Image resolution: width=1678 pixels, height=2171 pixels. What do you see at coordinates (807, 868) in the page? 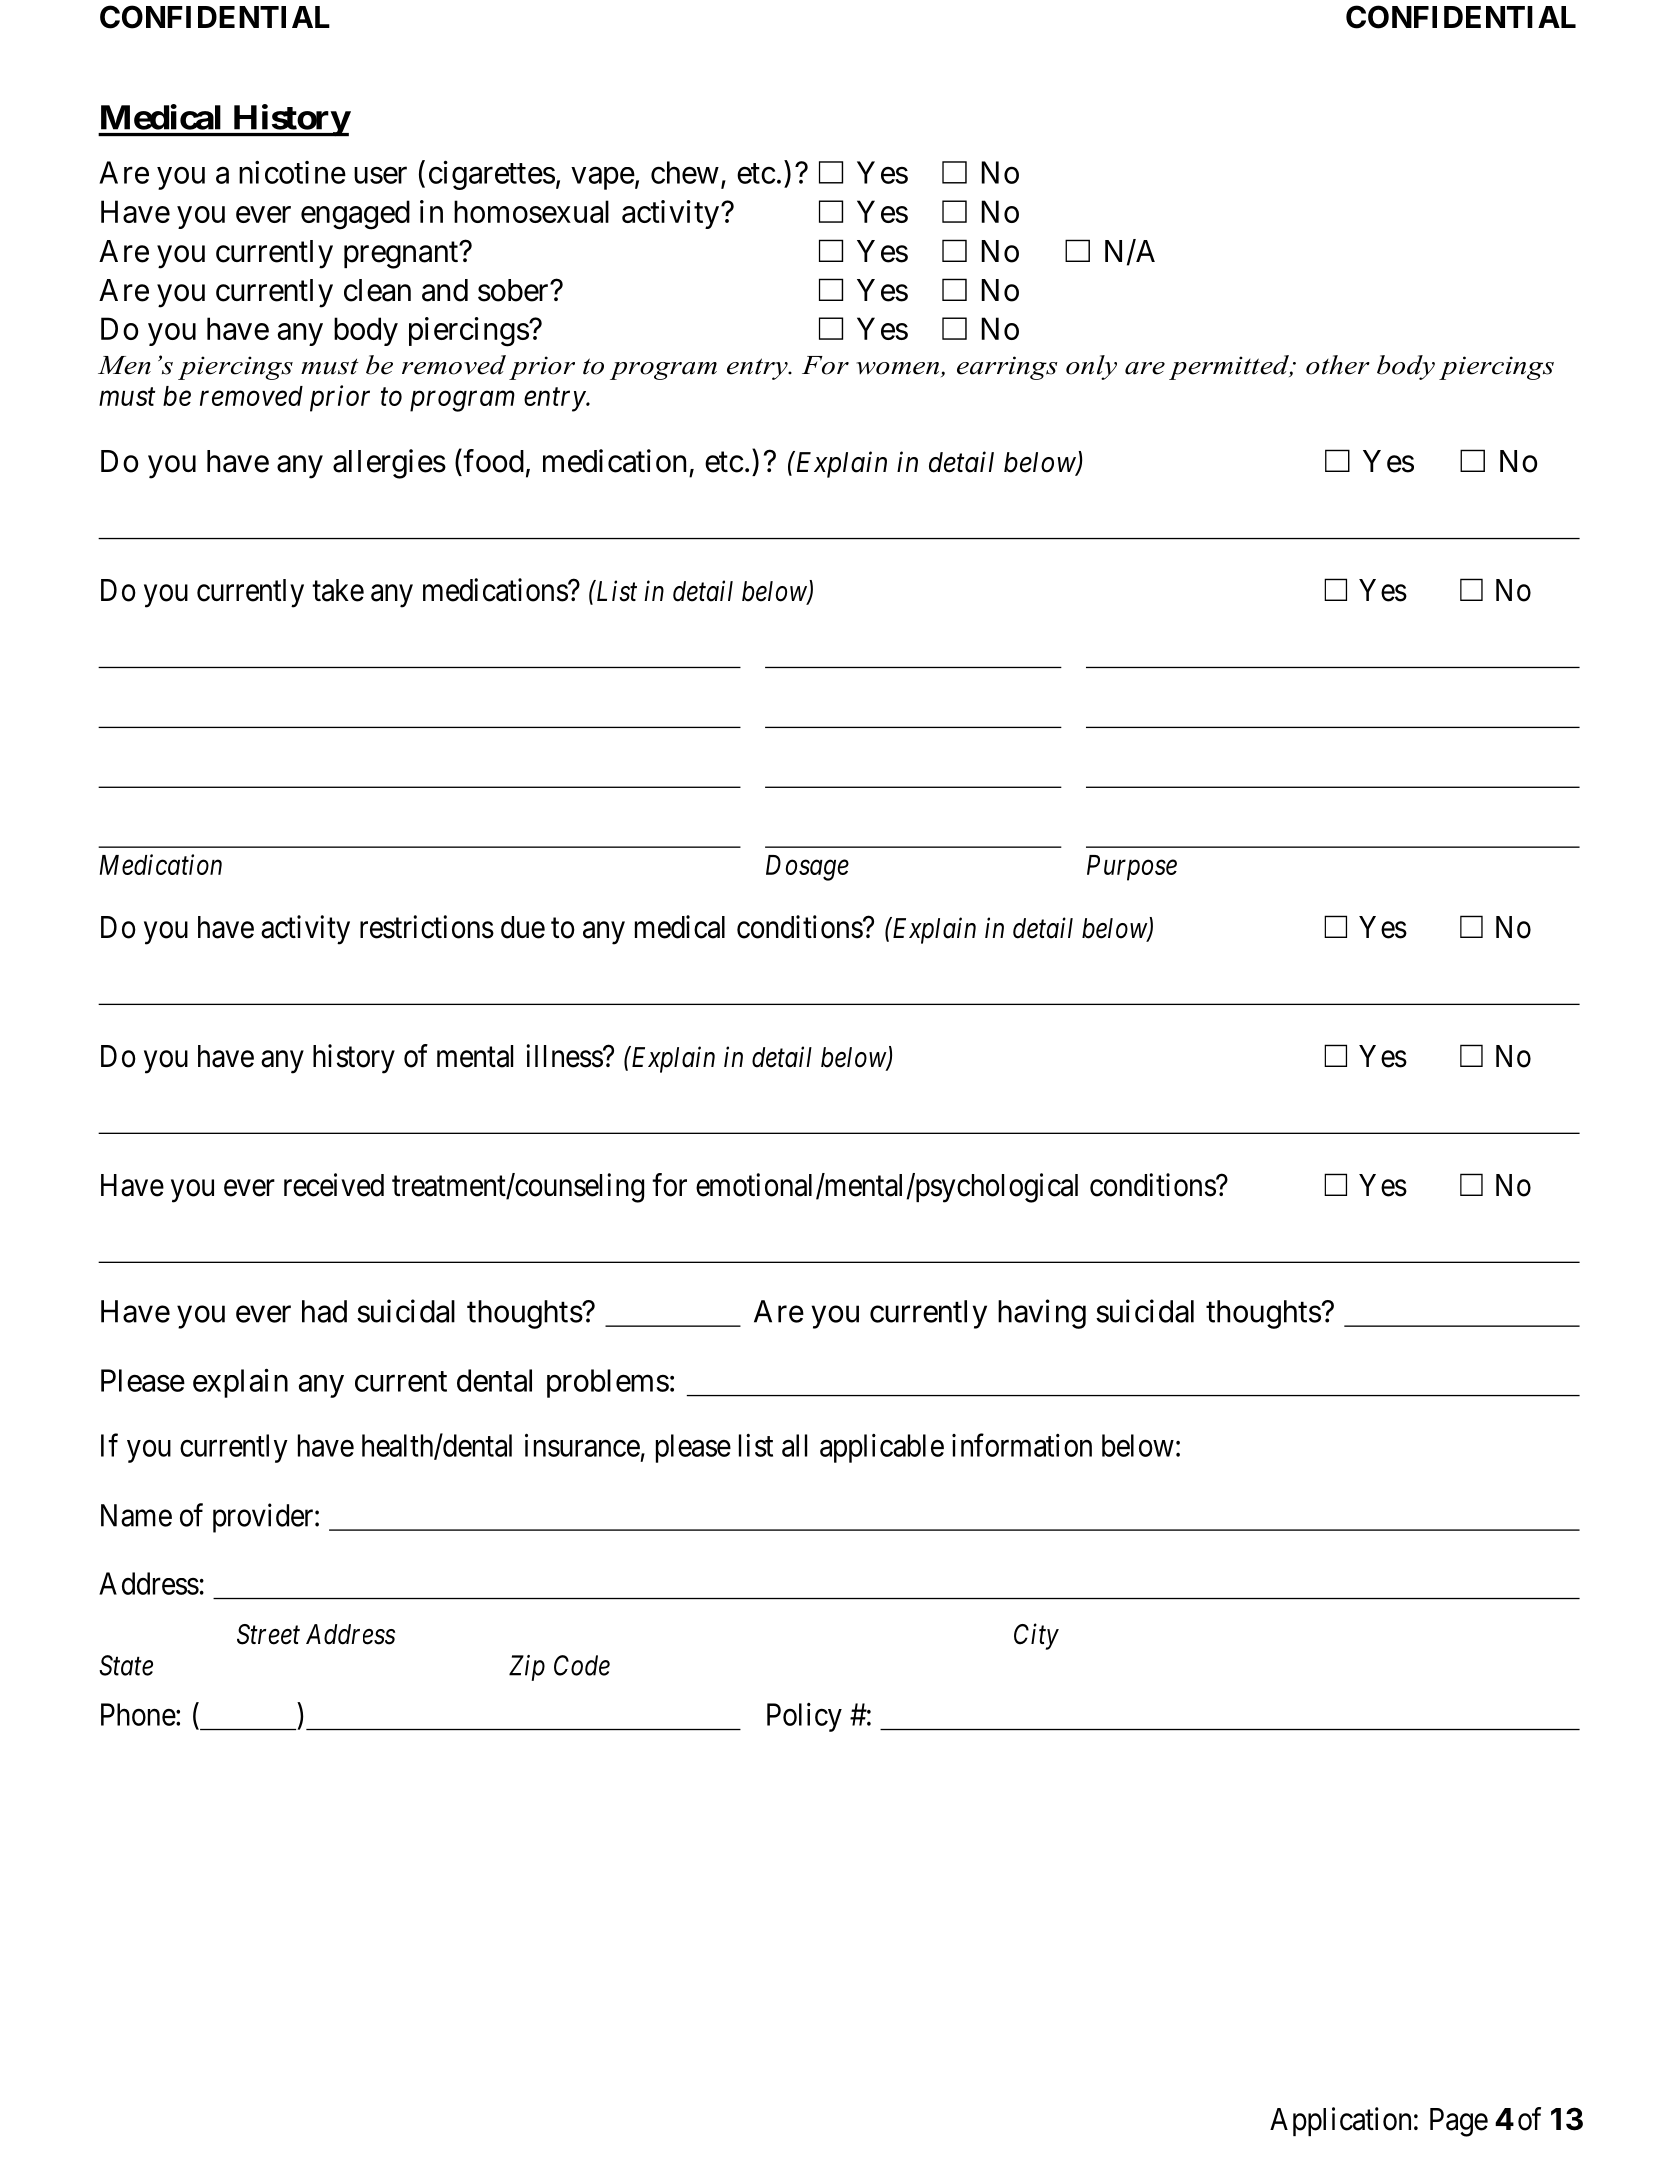
I see `Dosage` at bounding box center [807, 868].
